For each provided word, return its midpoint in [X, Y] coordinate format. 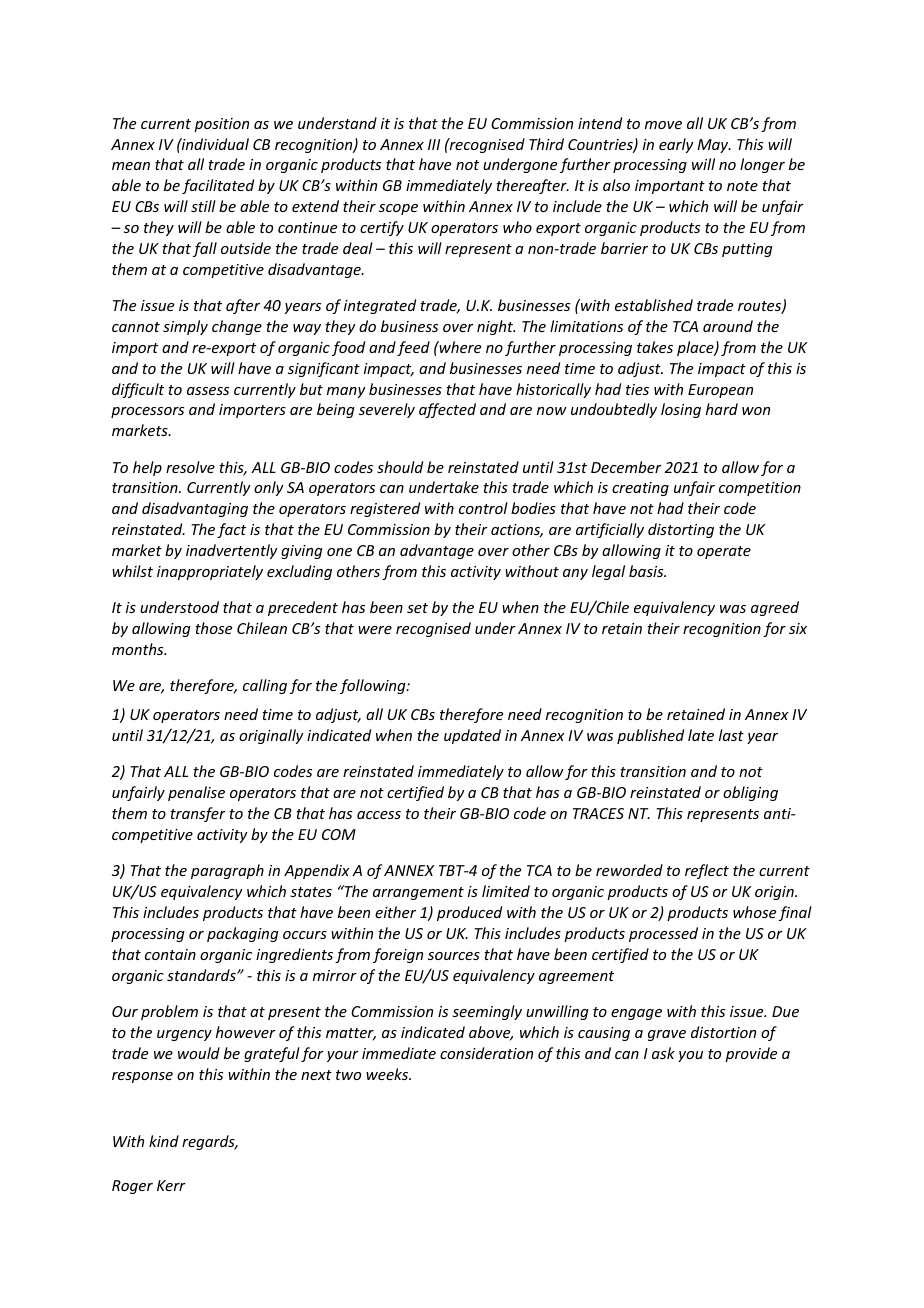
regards [209, 1142]
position [221, 125]
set [417, 608]
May [714, 146]
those [213, 628]
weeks [388, 1074]
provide [751, 1054]
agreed [775, 608]
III [434, 144]
